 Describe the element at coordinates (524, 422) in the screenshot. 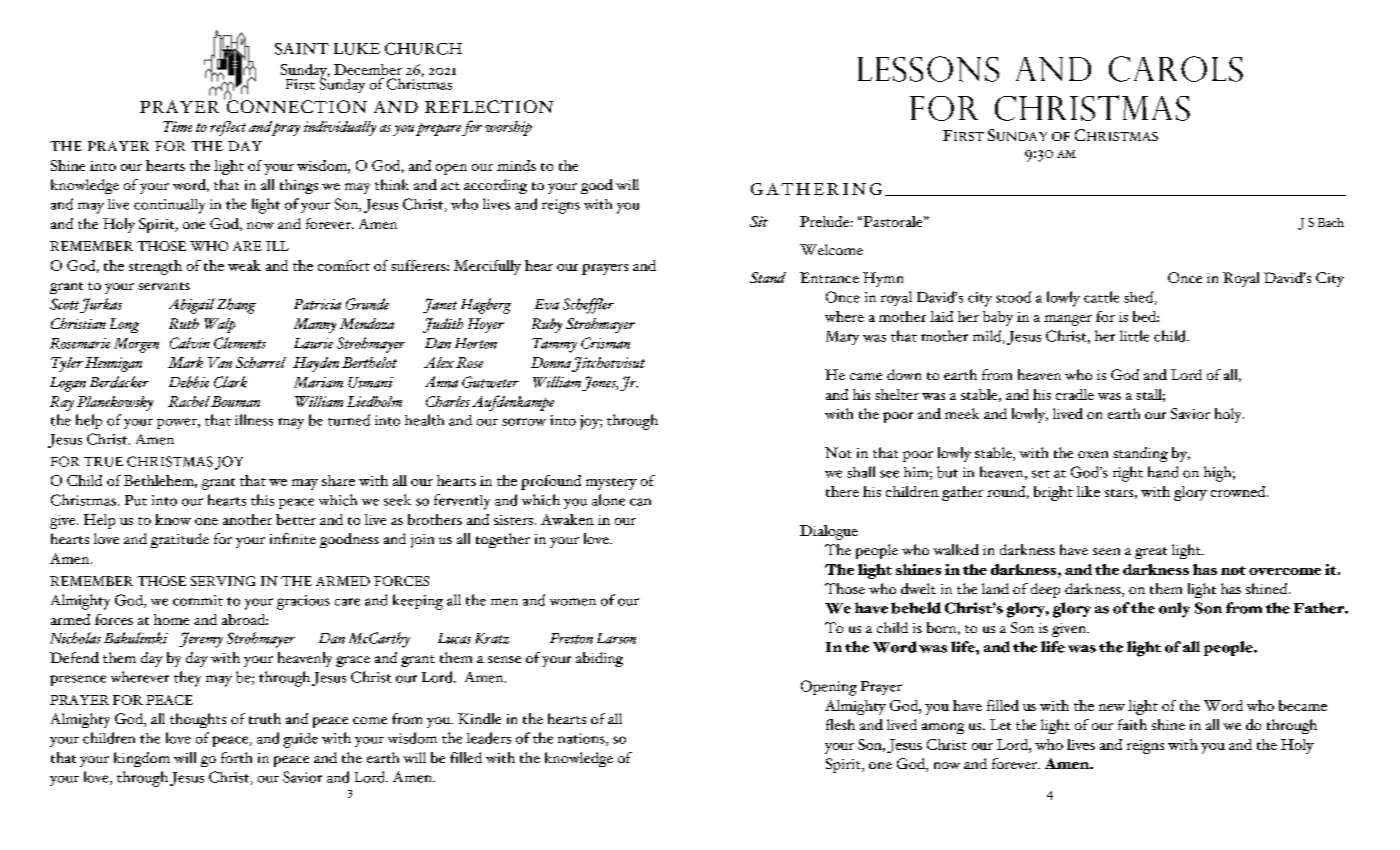

I see `sorrow` at that location.
